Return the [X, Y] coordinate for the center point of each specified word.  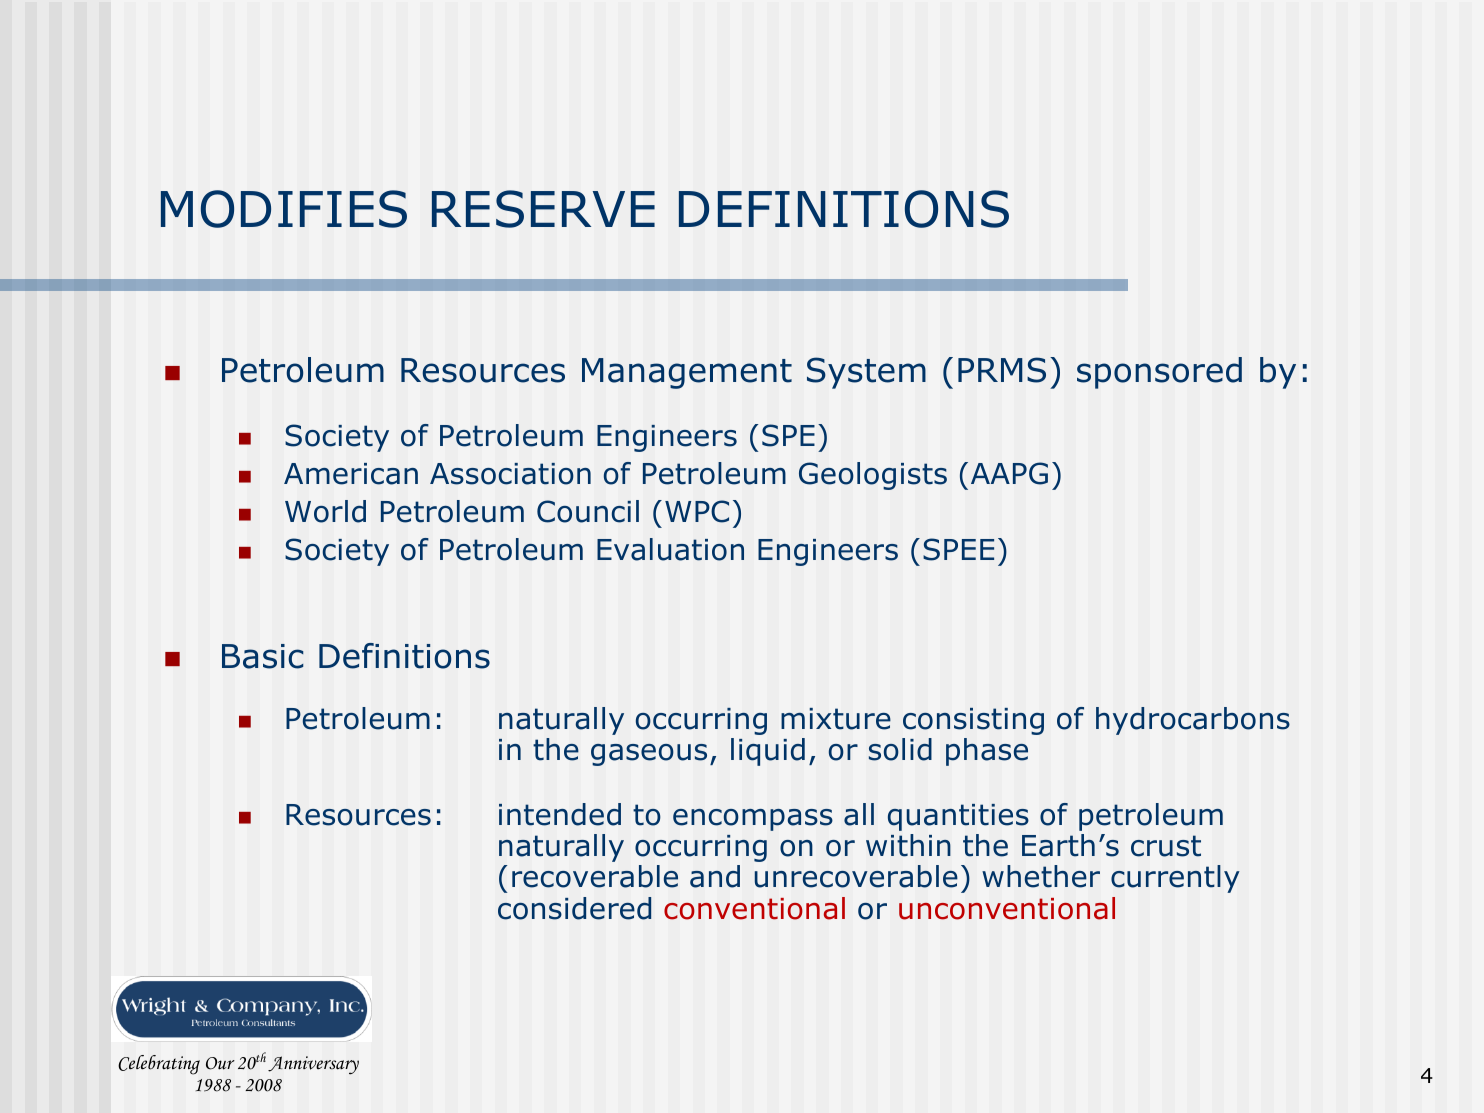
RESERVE [543, 209]
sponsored [1159, 373]
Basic [262, 656]
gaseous [649, 755]
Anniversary [313, 1065]
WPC [697, 511]
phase [987, 752]
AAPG [1009, 473]
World [325, 511]
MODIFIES [284, 209]
